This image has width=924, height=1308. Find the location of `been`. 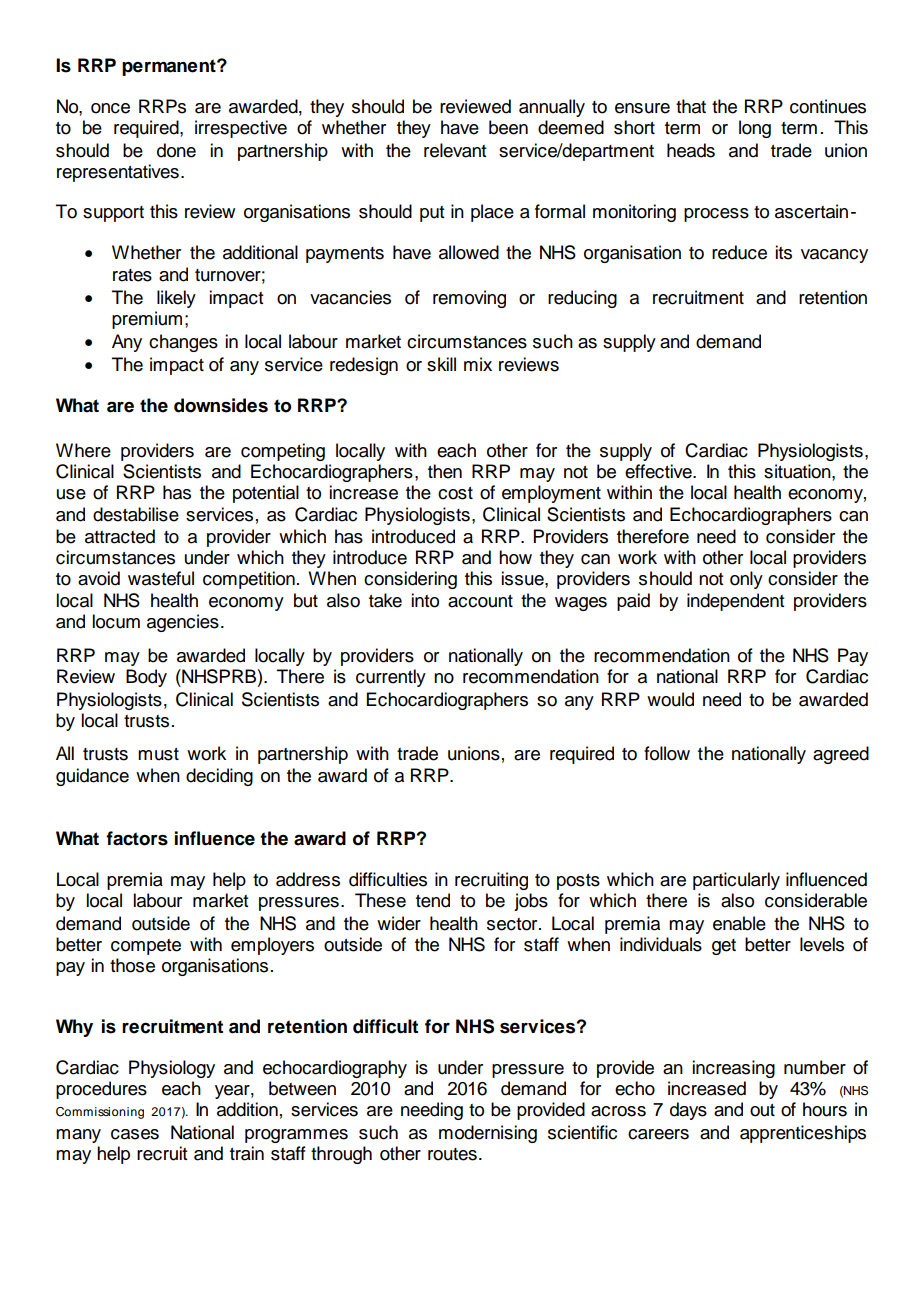

been is located at coordinates (508, 127).
